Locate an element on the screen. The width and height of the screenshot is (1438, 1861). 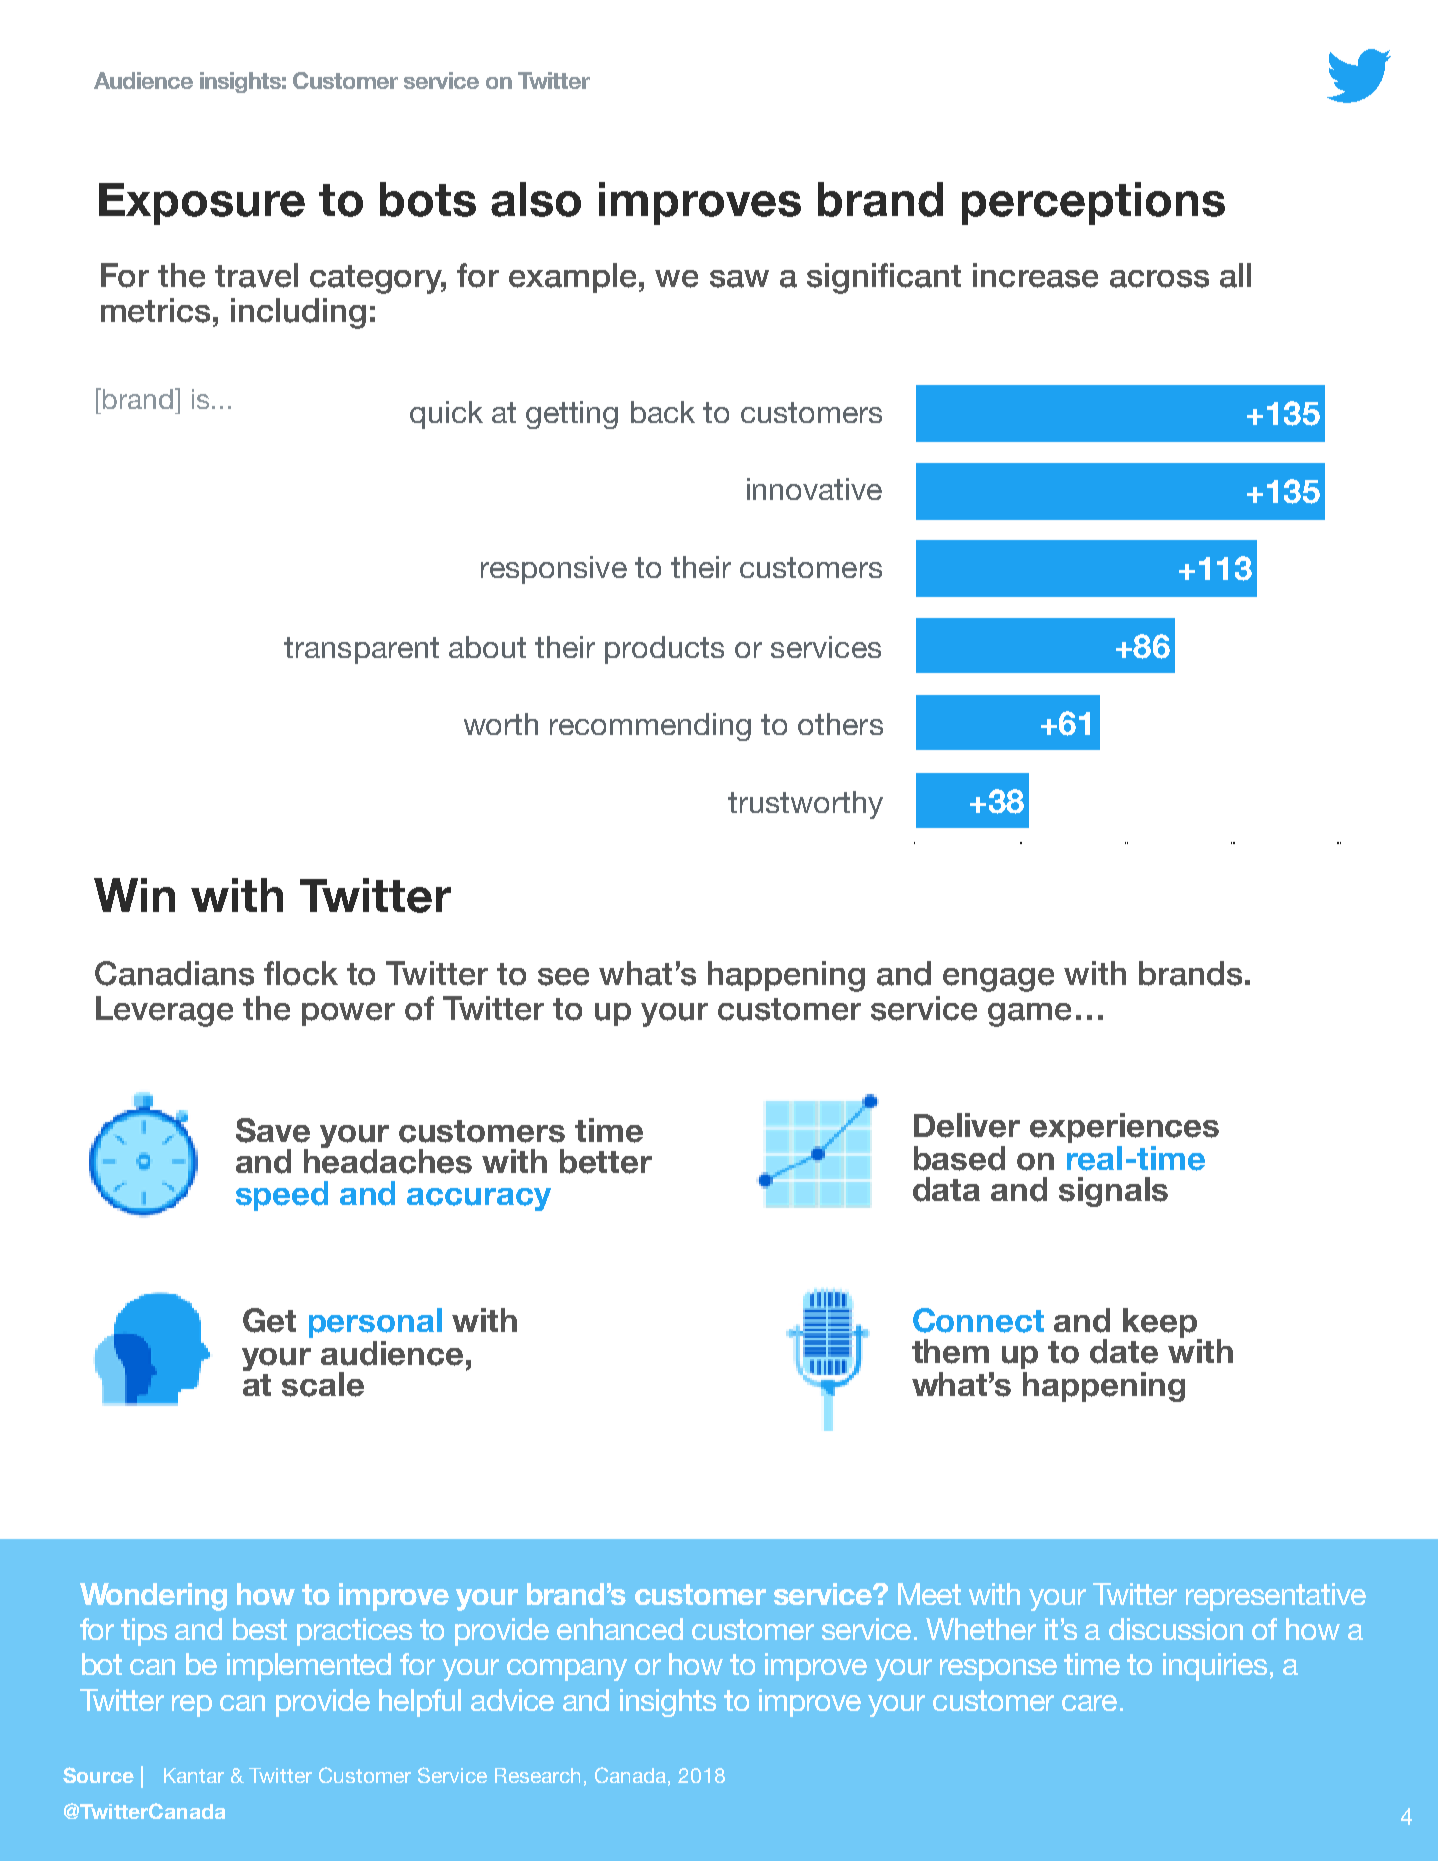
Kantar is located at coordinates (194, 1775).
